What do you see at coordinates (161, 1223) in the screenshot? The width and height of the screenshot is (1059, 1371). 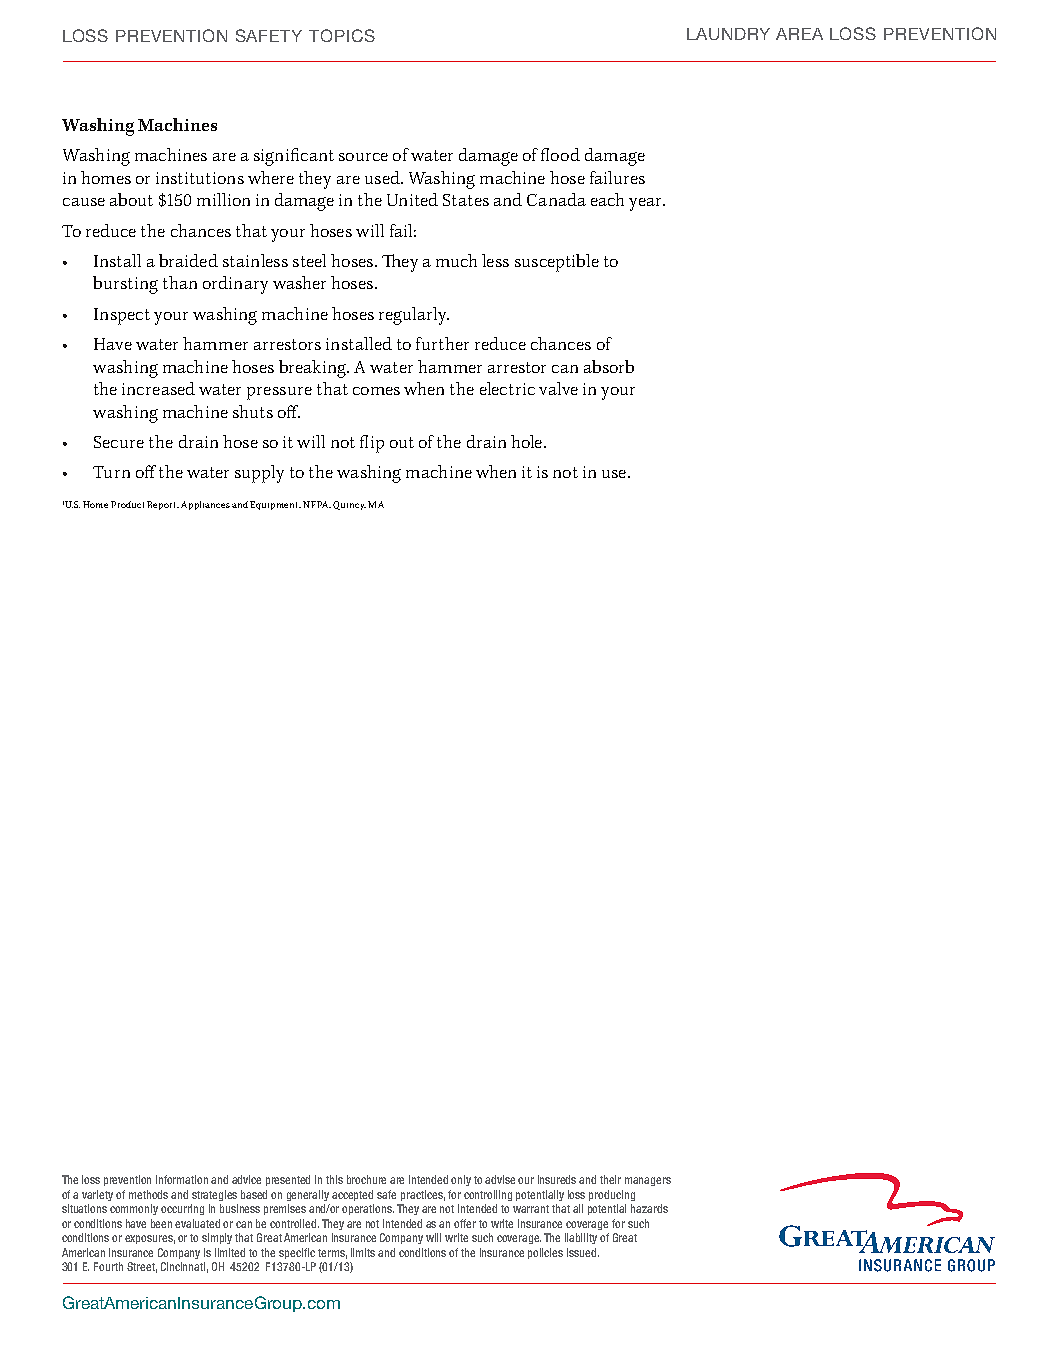 I see `been` at bounding box center [161, 1223].
